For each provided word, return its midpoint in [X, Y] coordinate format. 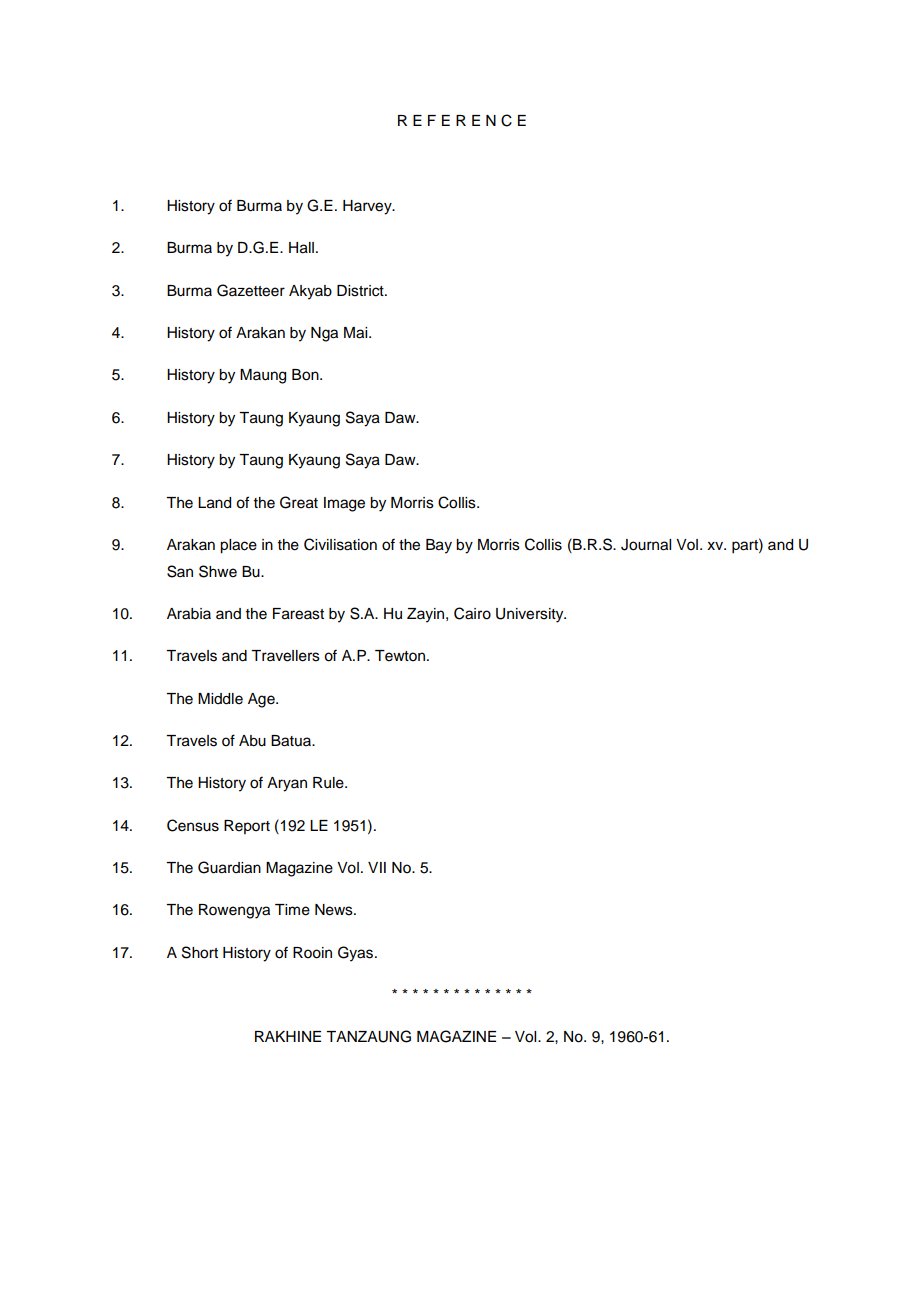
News [335, 910]
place [238, 546]
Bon [306, 375]
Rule [329, 783]
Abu [252, 741]
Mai [357, 333]
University [531, 615]
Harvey [368, 207]
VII [377, 867]
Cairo [472, 613]
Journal [646, 545]
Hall [301, 248]
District [361, 291]
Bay [439, 546]
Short [200, 952]
